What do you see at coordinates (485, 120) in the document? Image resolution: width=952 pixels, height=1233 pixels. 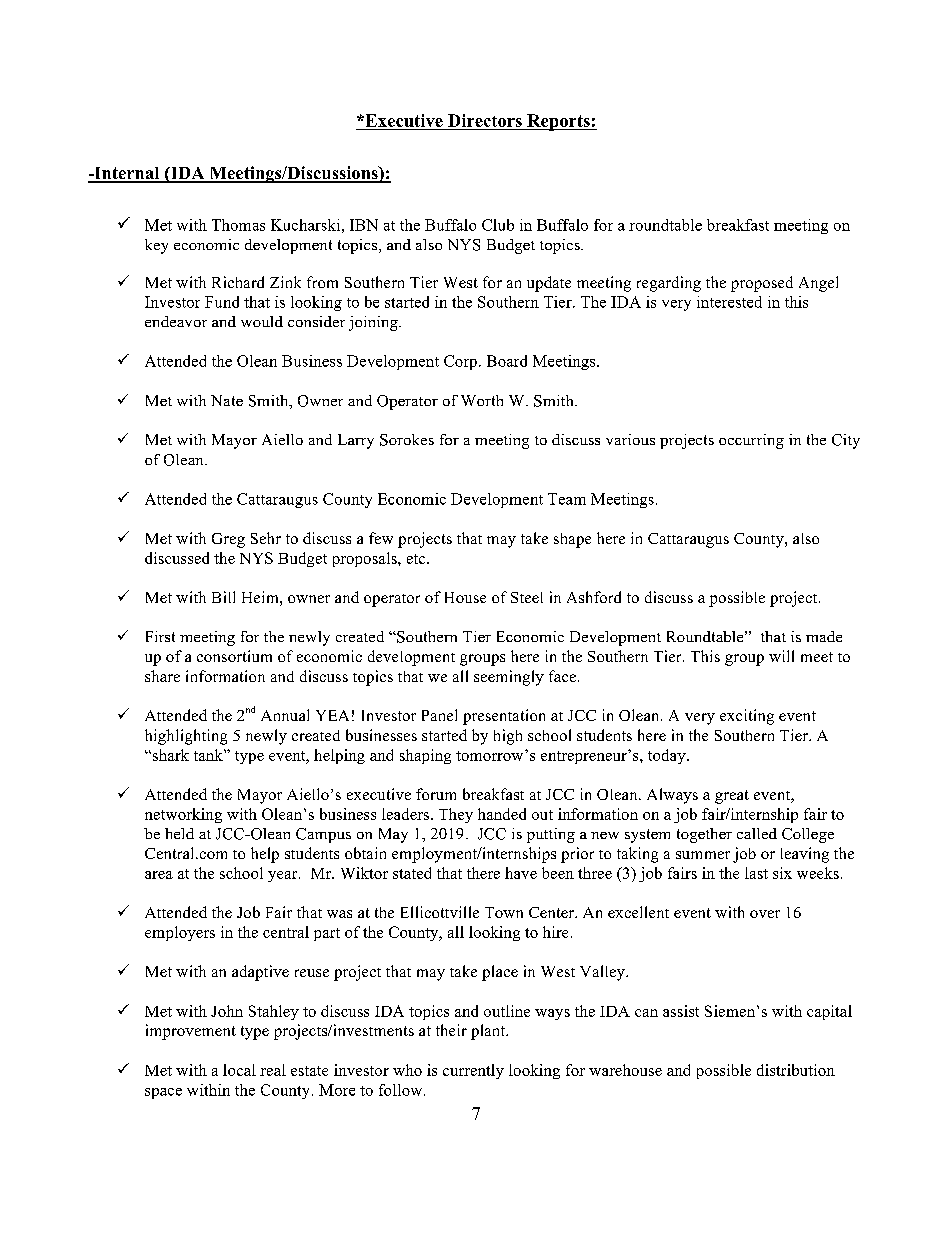 I see `Directors` at bounding box center [485, 120].
